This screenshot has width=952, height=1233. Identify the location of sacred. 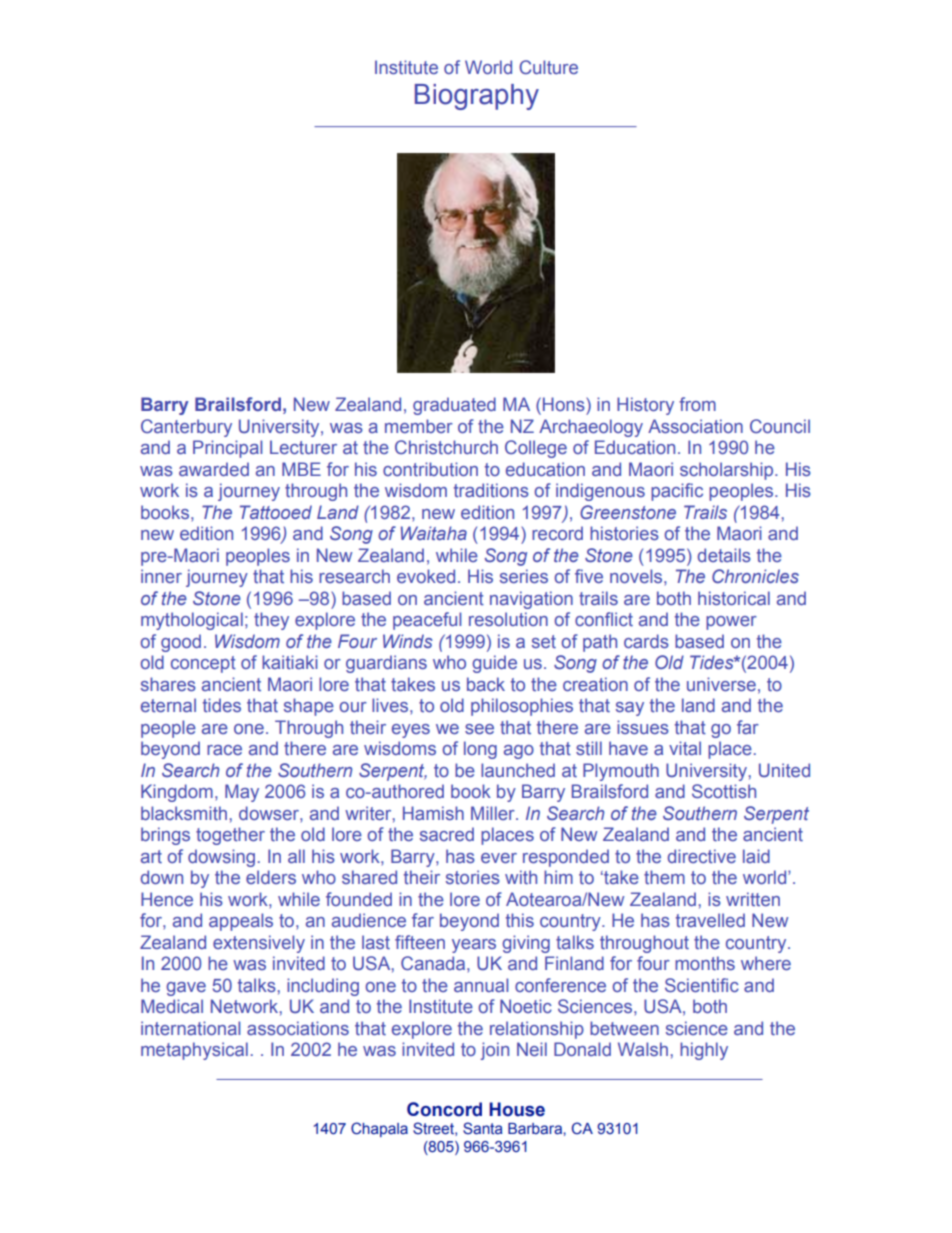
(447, 834).
